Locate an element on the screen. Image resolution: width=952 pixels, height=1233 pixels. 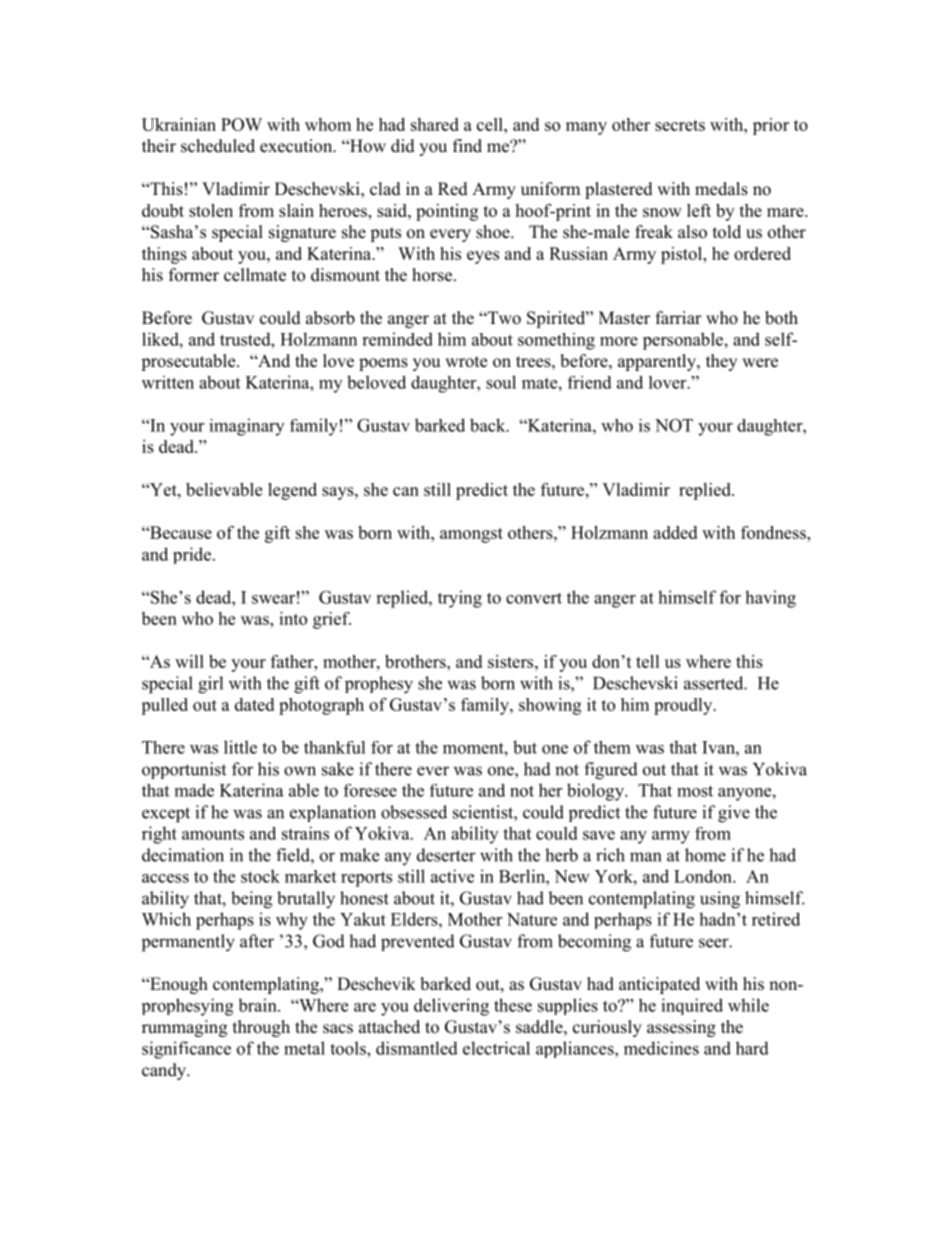
obsessed is located at coordinates (414, 812).
